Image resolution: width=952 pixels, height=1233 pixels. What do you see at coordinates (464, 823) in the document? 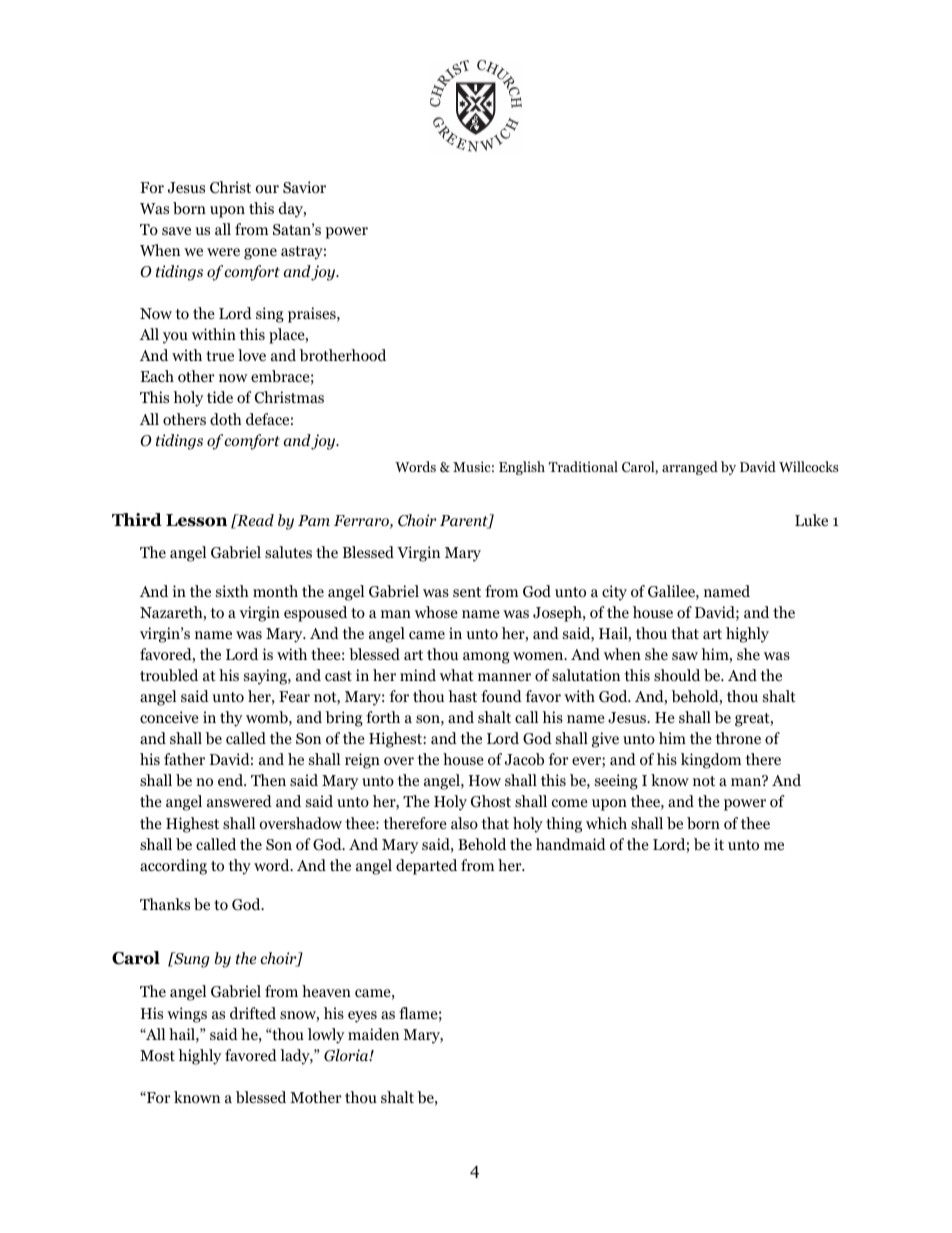
I see `also` at bounding box center [464, 823].
